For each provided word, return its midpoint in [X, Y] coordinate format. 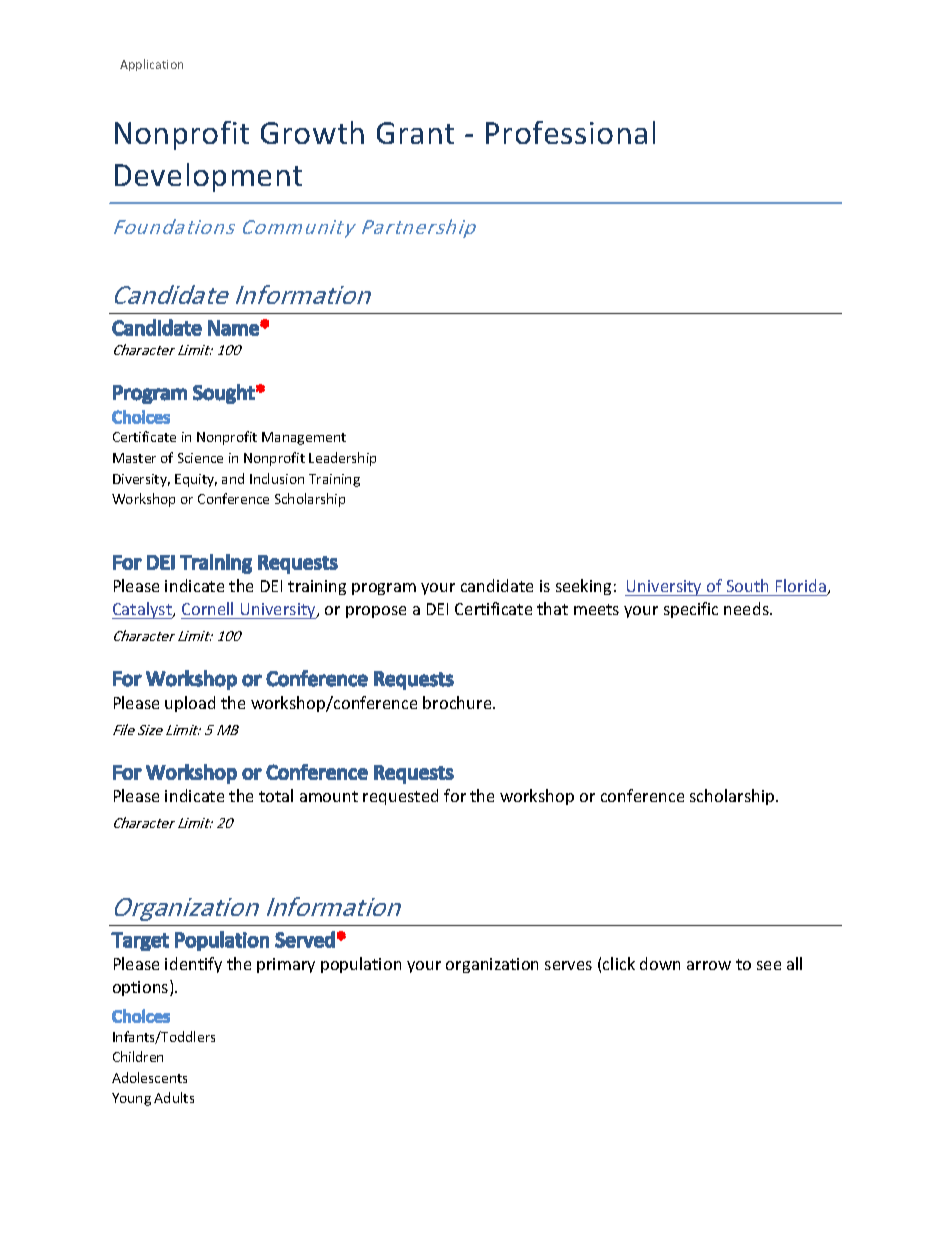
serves [568, 965]
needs [747, 608]
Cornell [207, 608]
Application [151, 65]
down [660, 963]
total [276, 795]
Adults [174, 1097]
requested [400, 797]
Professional [570, 132]
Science [200, 458]
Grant [415, 133]
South [747, 585]
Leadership [342, 459]
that [552, 608]
